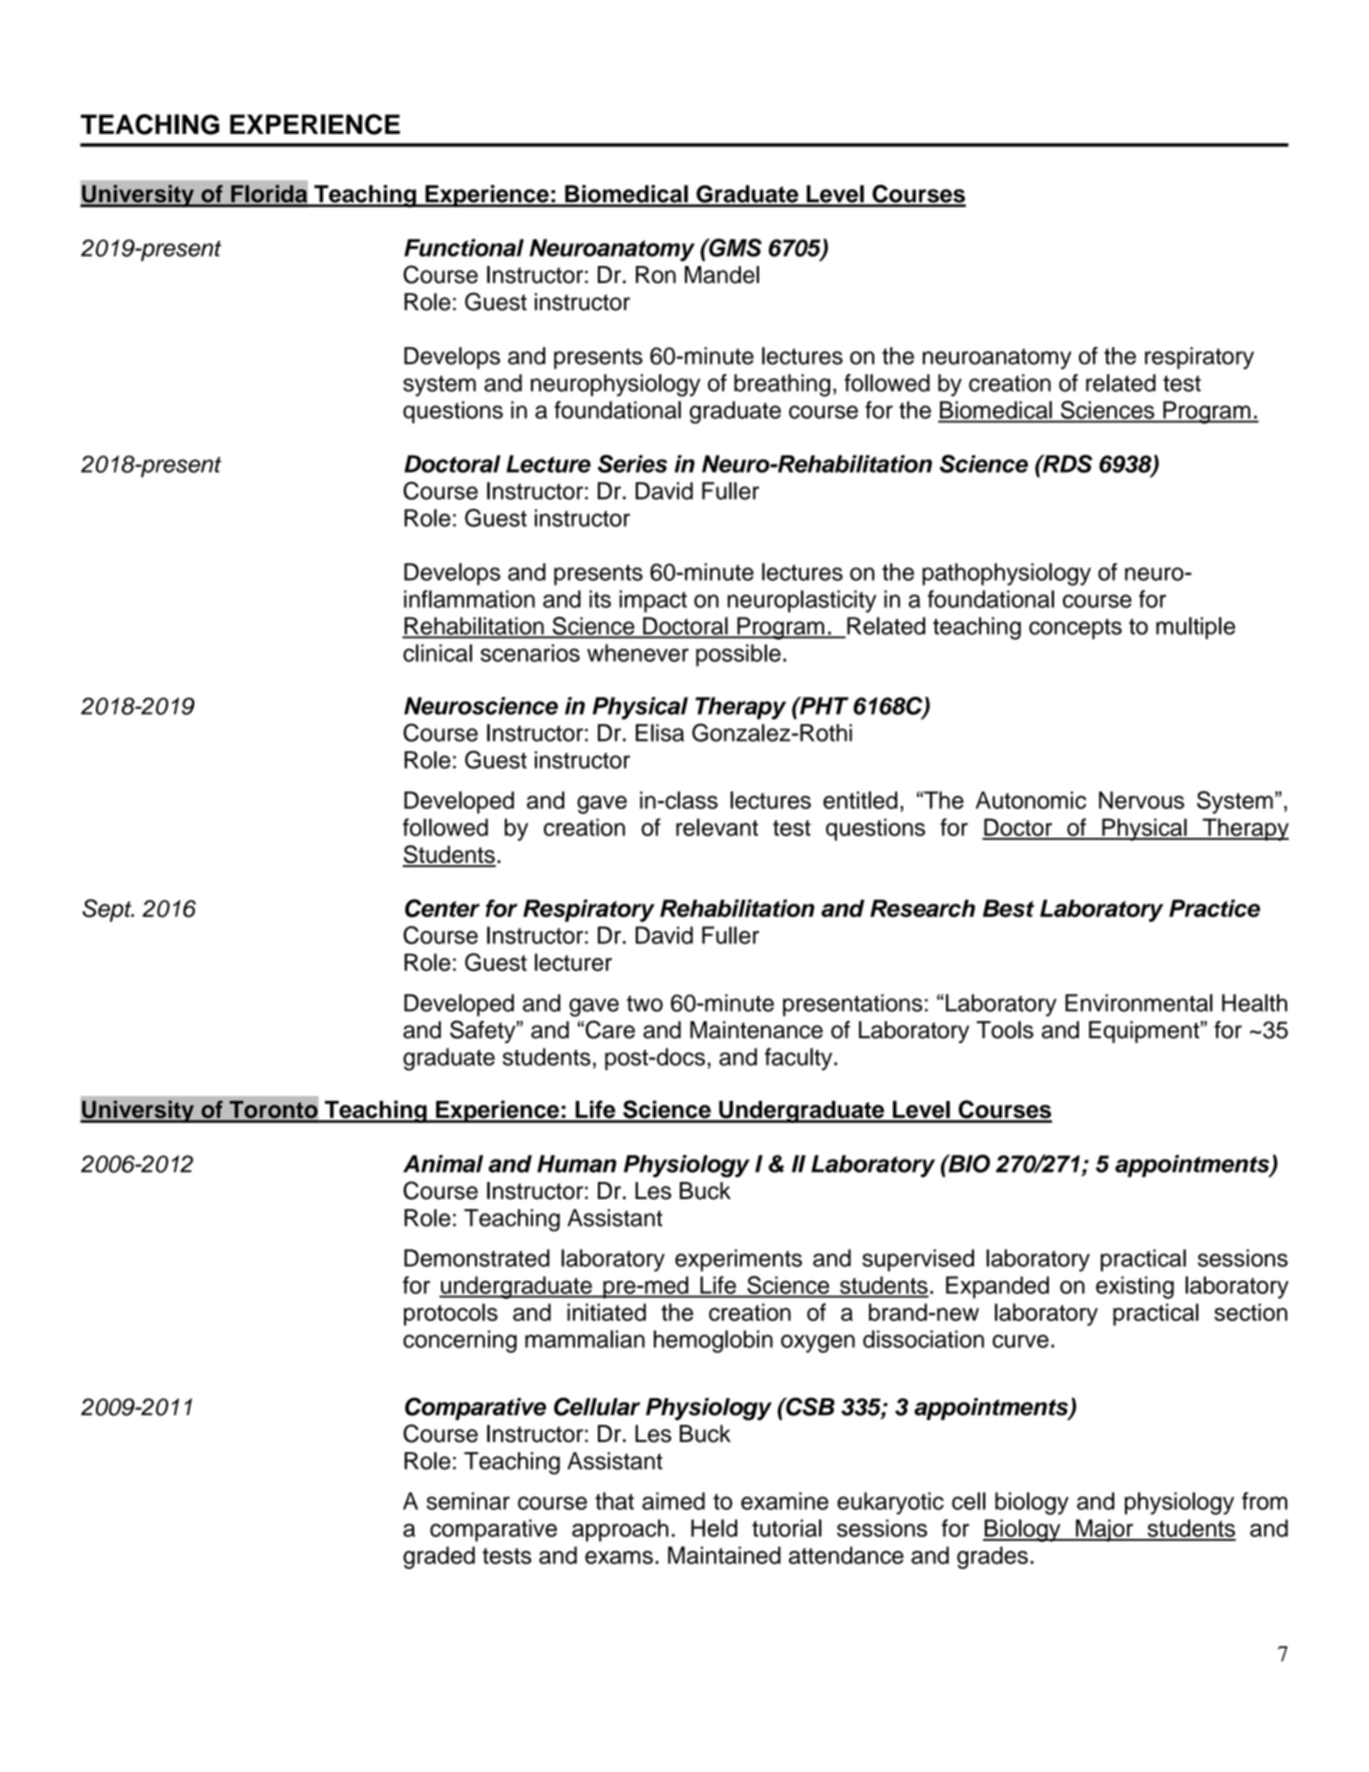 This image has width=1369, height=1772. What do you see at coordinates (108, 910) in the image?
I see `Sept` at bounding box center [108, 910].
